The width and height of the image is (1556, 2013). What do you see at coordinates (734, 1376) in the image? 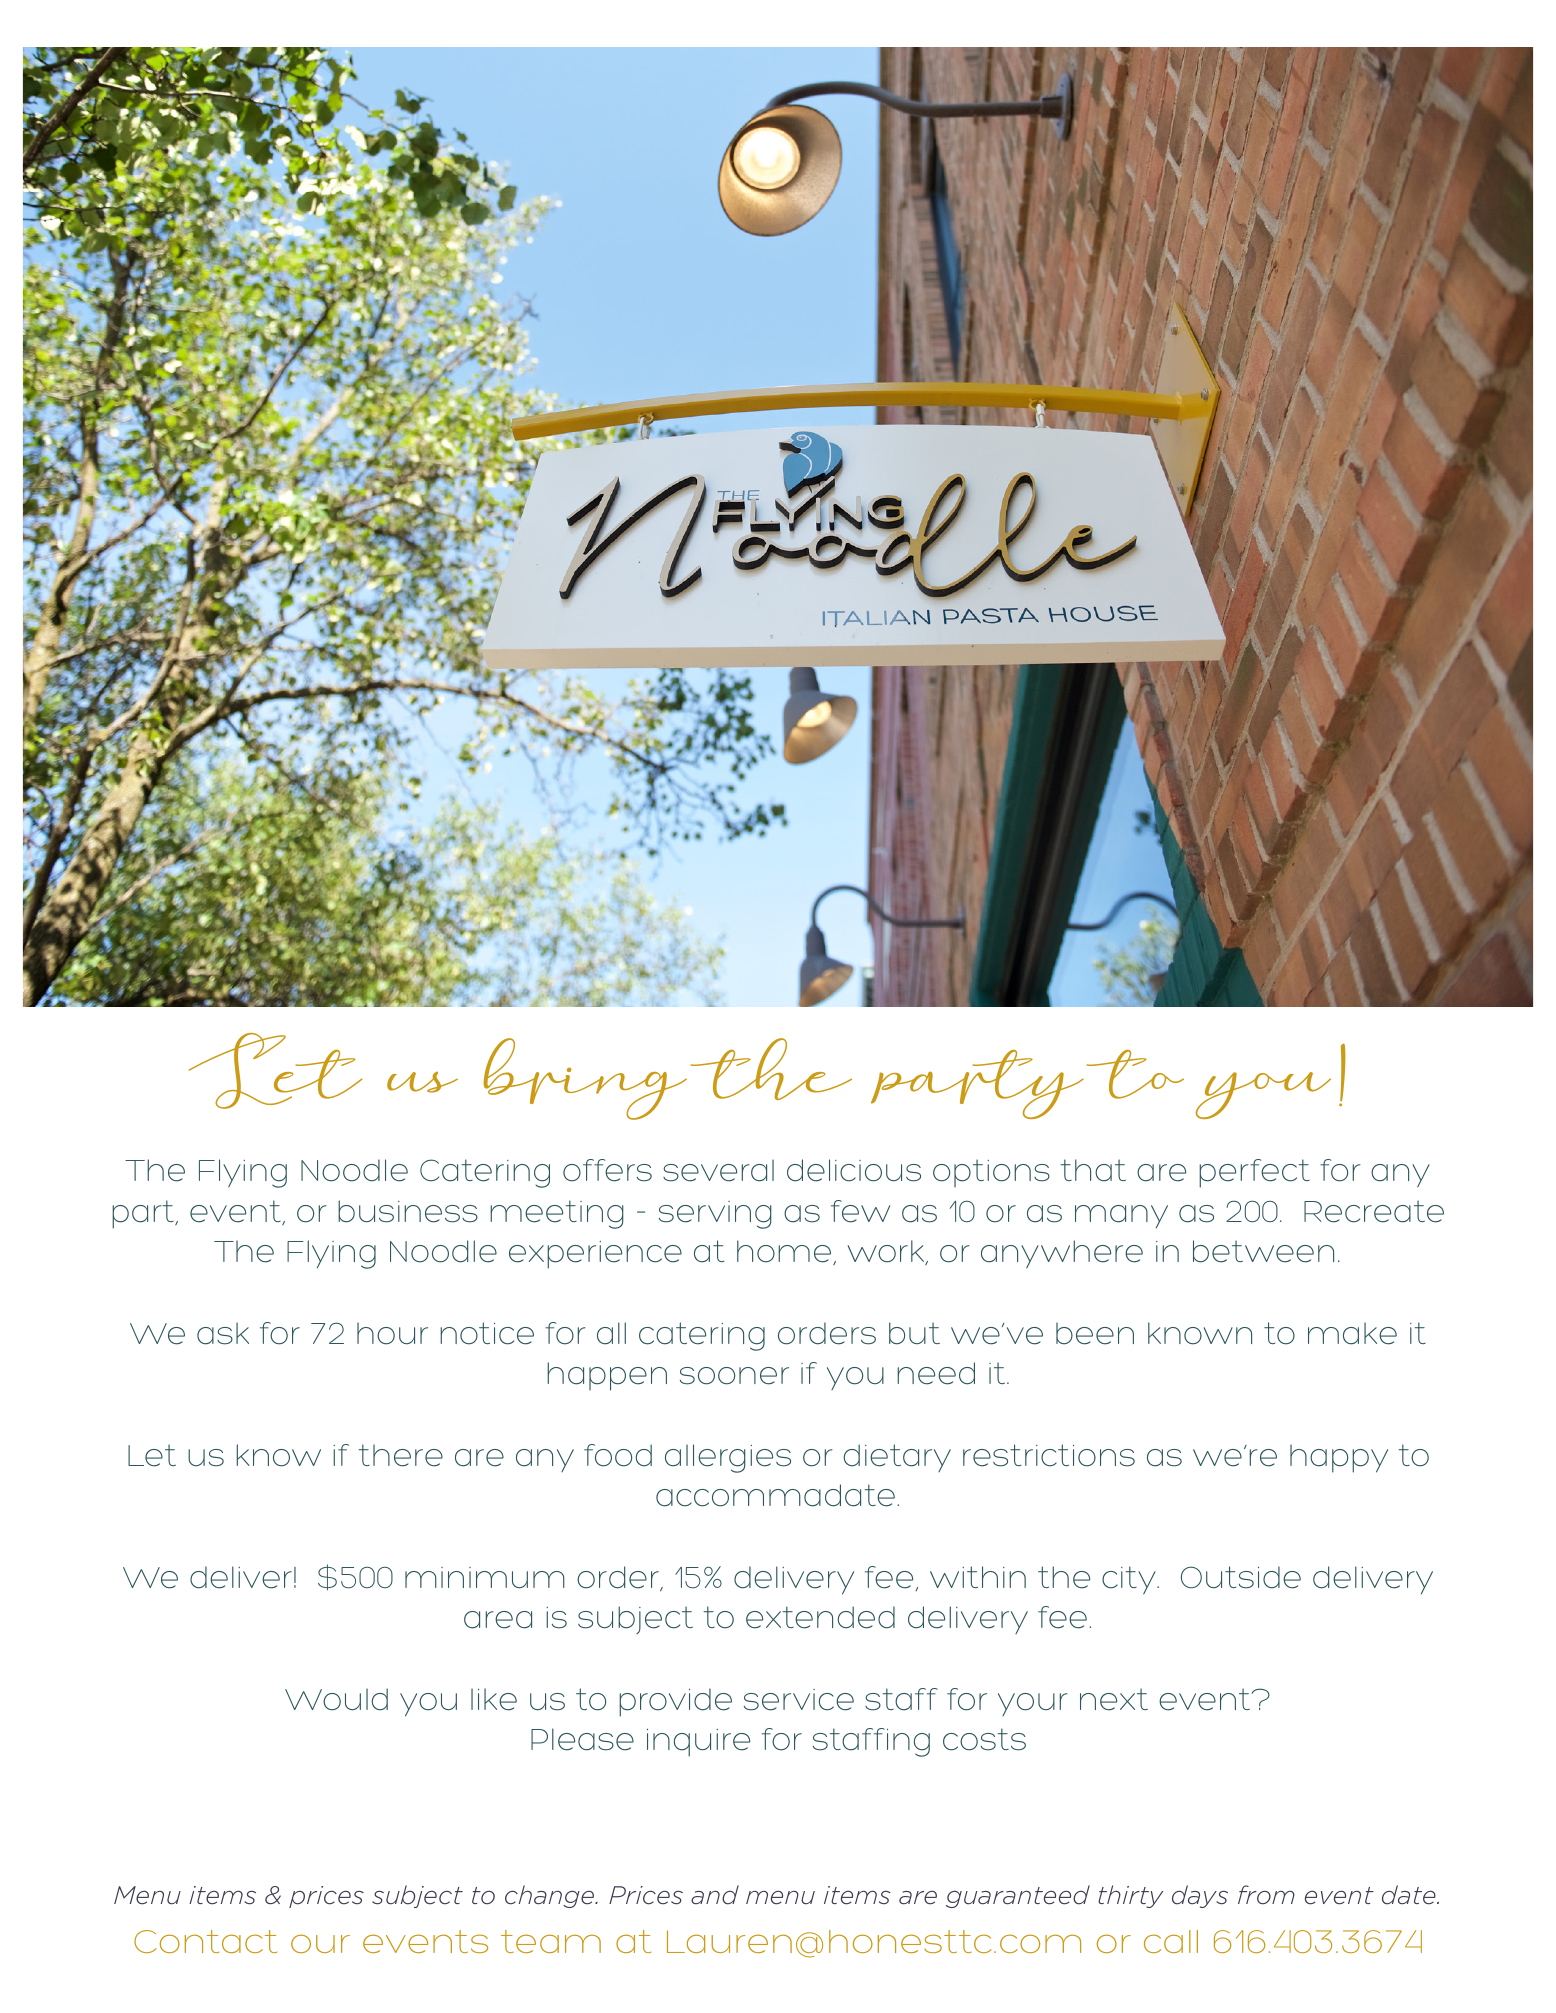
I see `sooner` at bounding box center [734, 1376].
